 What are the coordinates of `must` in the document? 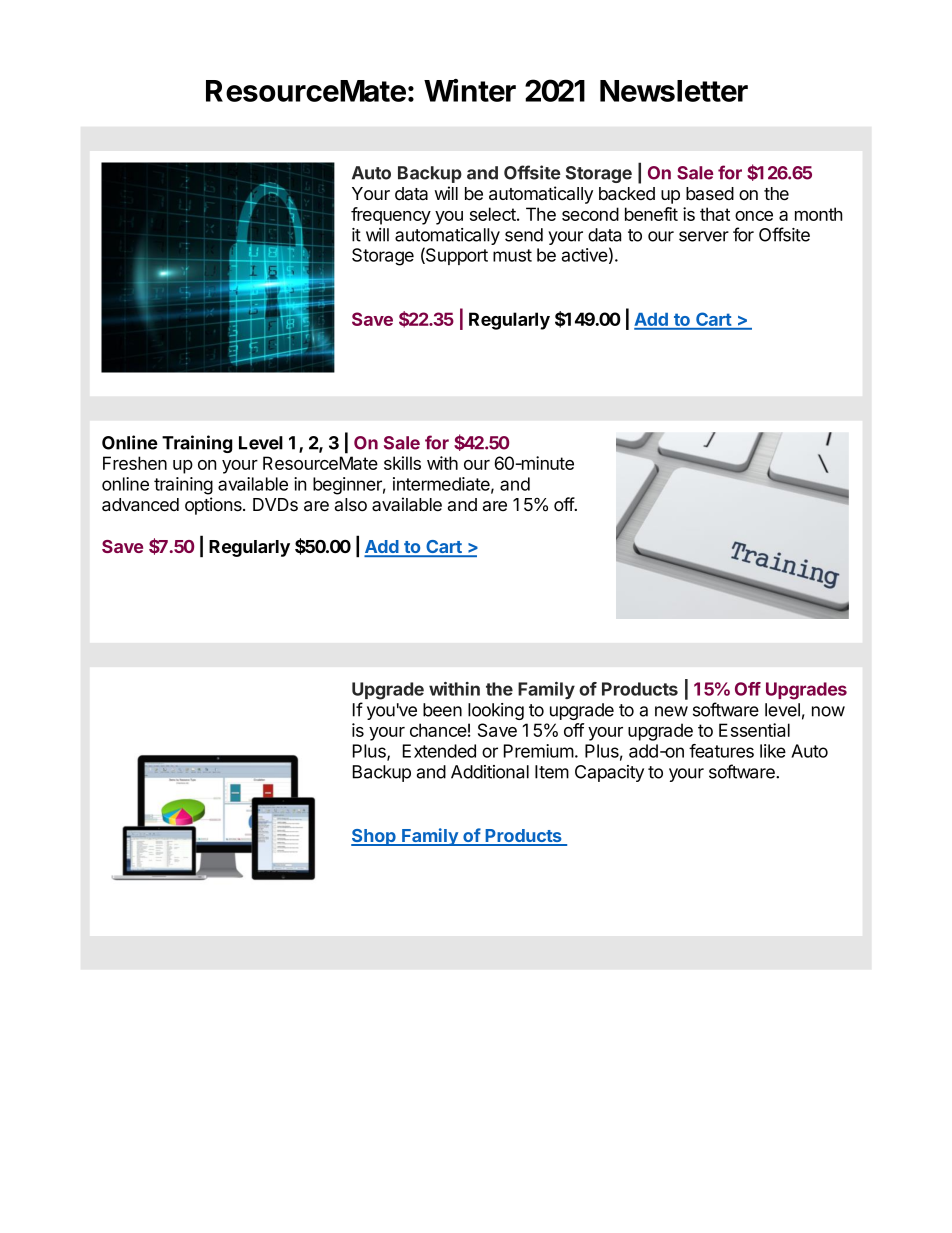 It's located at (512, 255).
